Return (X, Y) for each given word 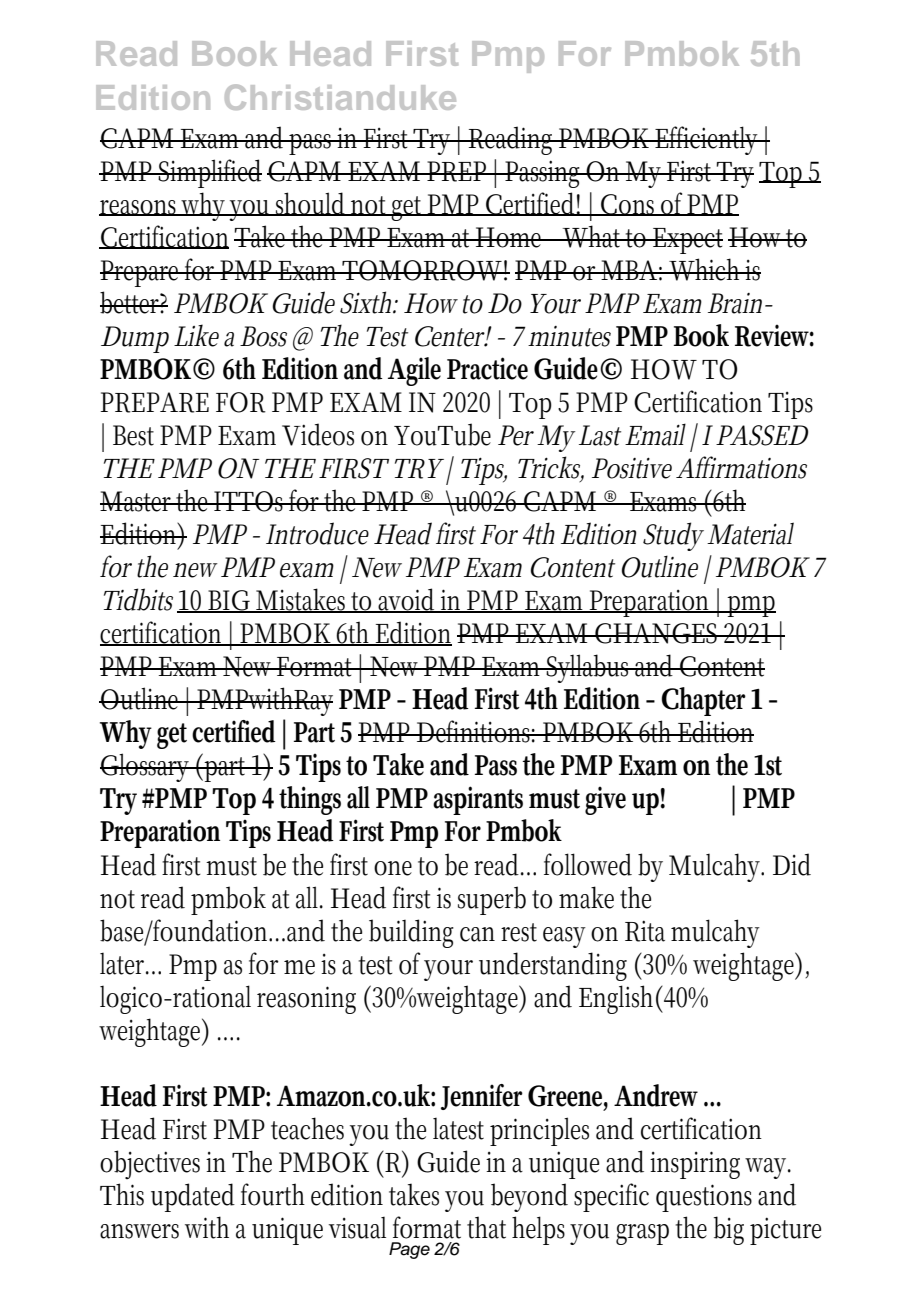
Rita (645, 931)
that (486, 1227)
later (124, 964)
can (477, 934)
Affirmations (741, 467)
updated (193, 1197)
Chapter (704, 701)
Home (510, 237)
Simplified (209, 173)
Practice (487, 368)
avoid (408, 600)
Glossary (147, 767)
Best (133, 435)
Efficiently (708, 140)
